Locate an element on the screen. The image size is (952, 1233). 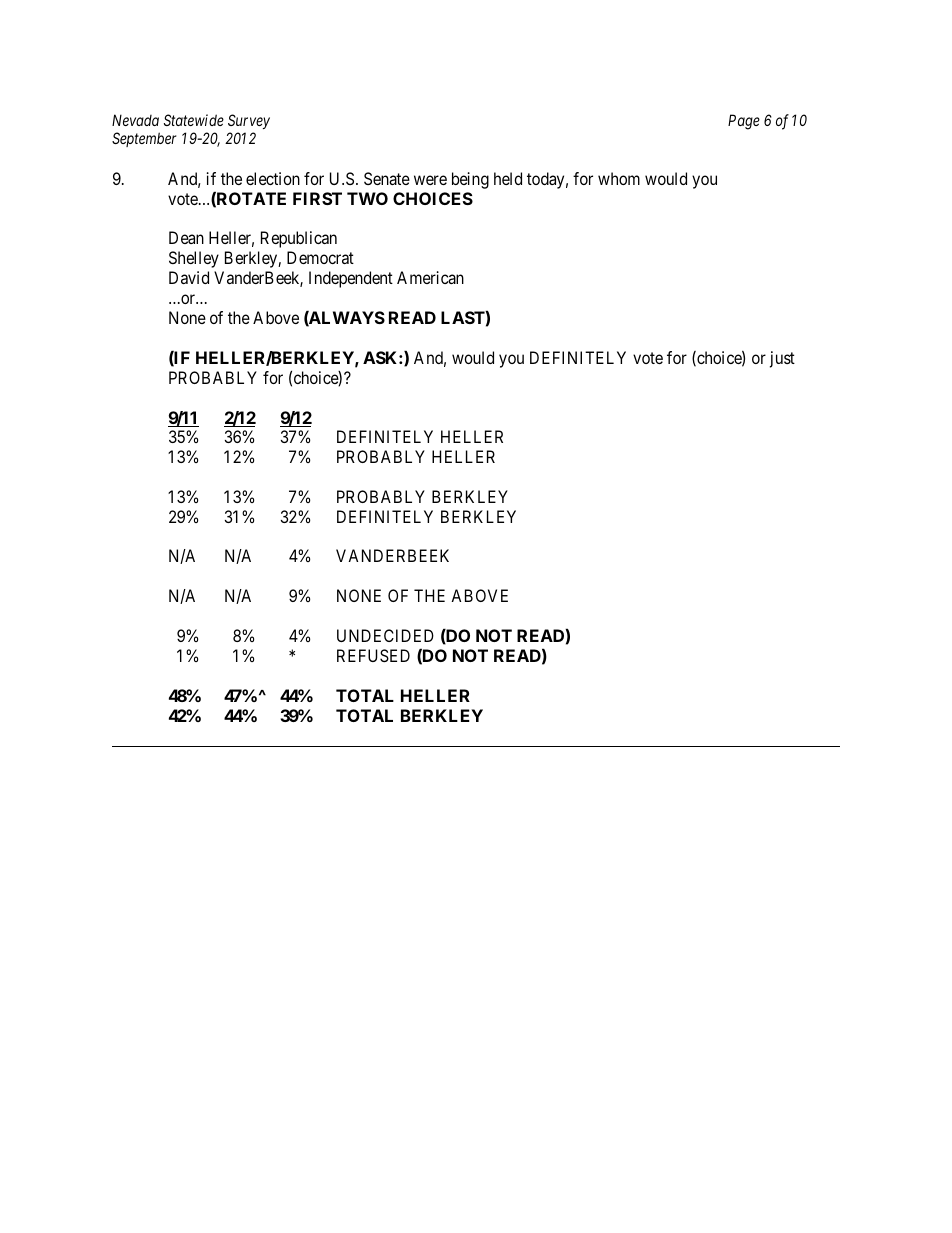
American is located at coordinates (430, 277).
